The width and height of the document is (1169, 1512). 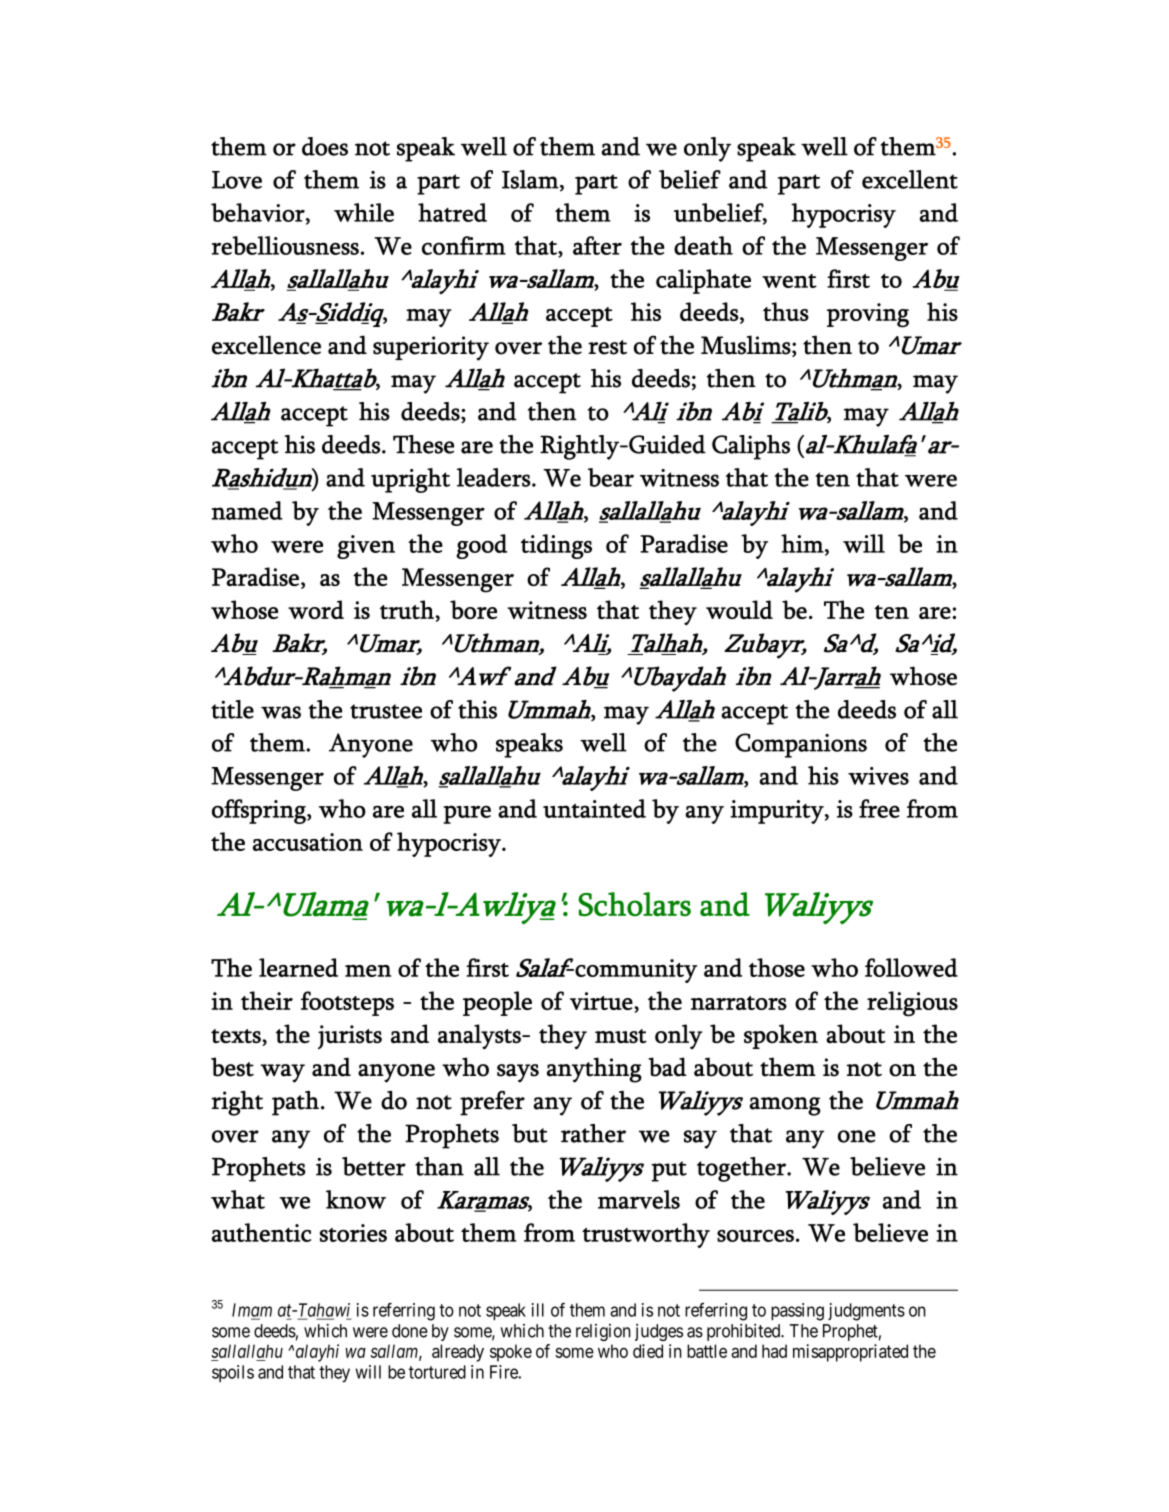 I want to click on does, so click(x=325, y=146).
